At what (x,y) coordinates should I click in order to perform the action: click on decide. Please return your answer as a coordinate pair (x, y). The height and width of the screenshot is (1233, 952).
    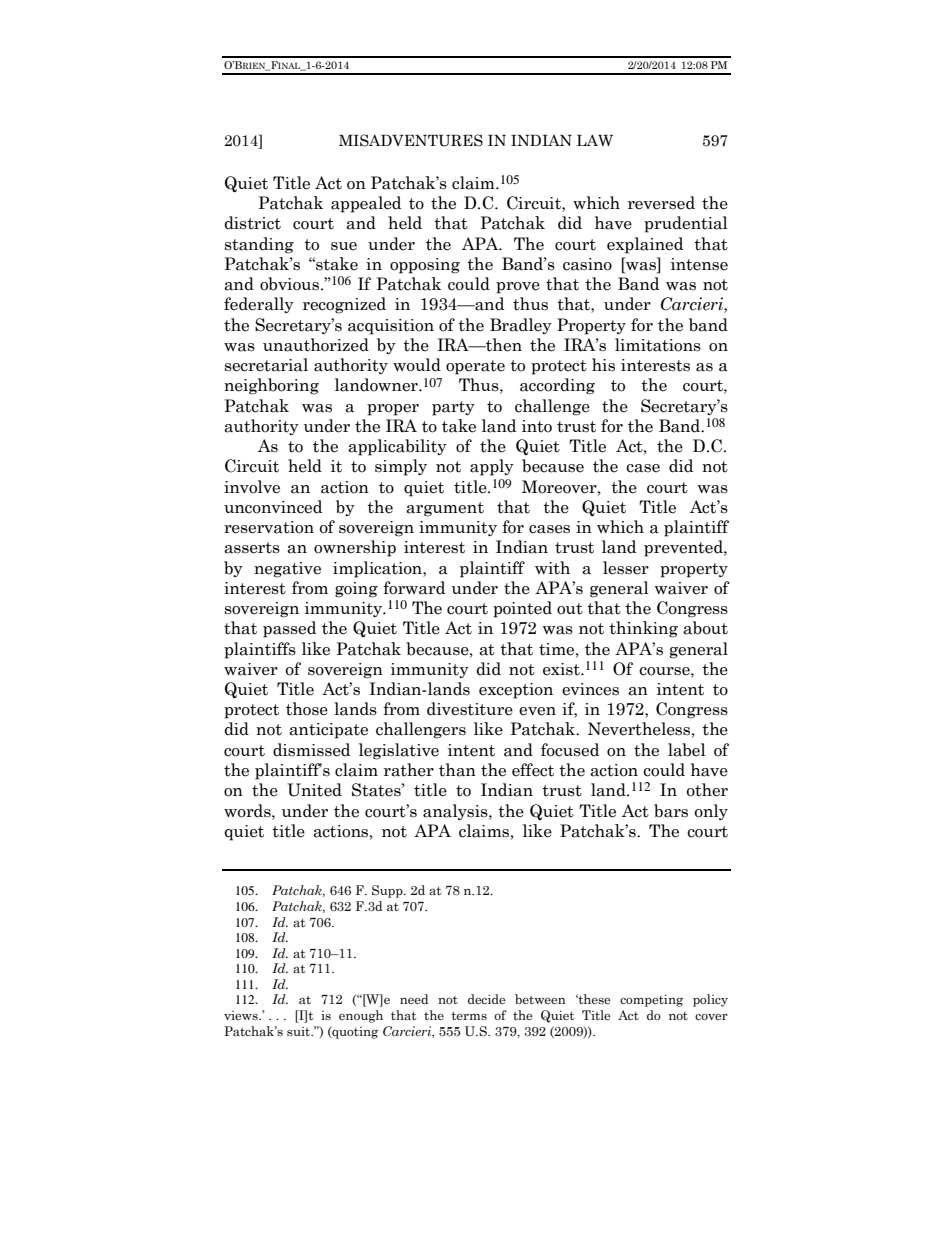
    Looking at the image, I should click on (486, 999).
